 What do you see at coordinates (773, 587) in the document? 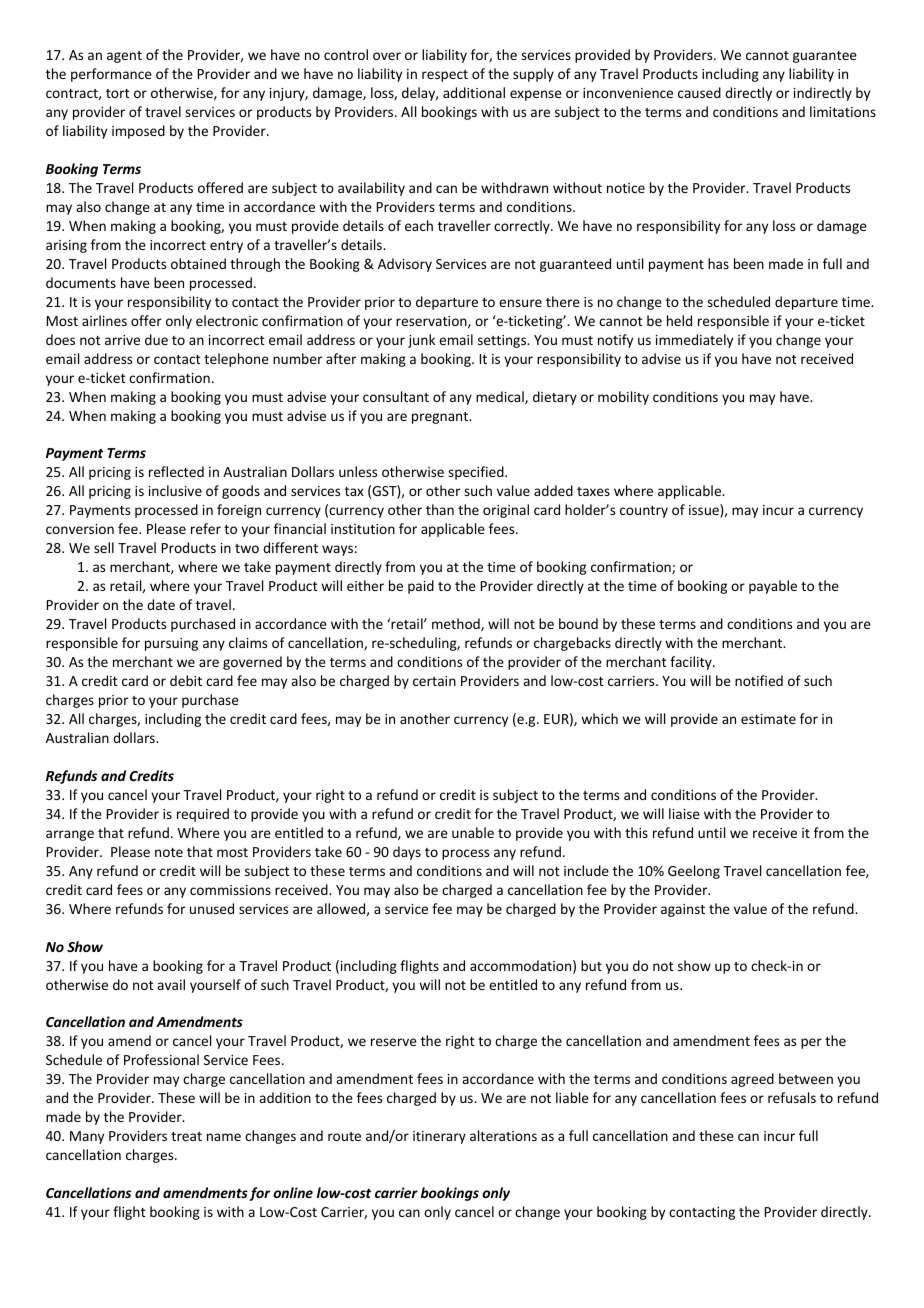
I see `payable` at bounding box center [773, 587].
